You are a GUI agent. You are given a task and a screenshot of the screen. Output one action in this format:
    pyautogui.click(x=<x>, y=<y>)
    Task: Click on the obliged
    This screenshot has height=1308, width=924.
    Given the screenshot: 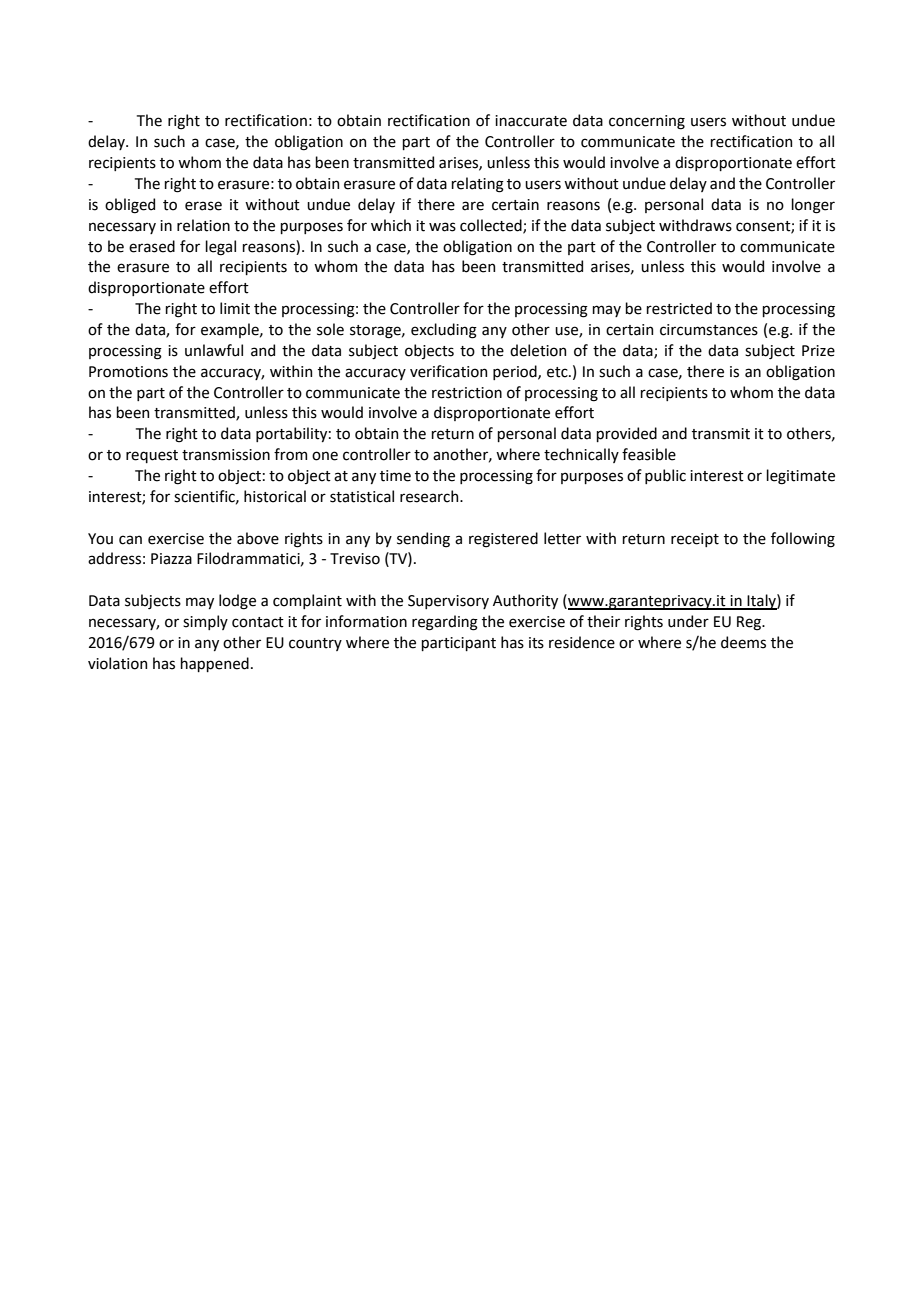 What is the action you would take?
    pyautogui.click(x=130, y=206)
